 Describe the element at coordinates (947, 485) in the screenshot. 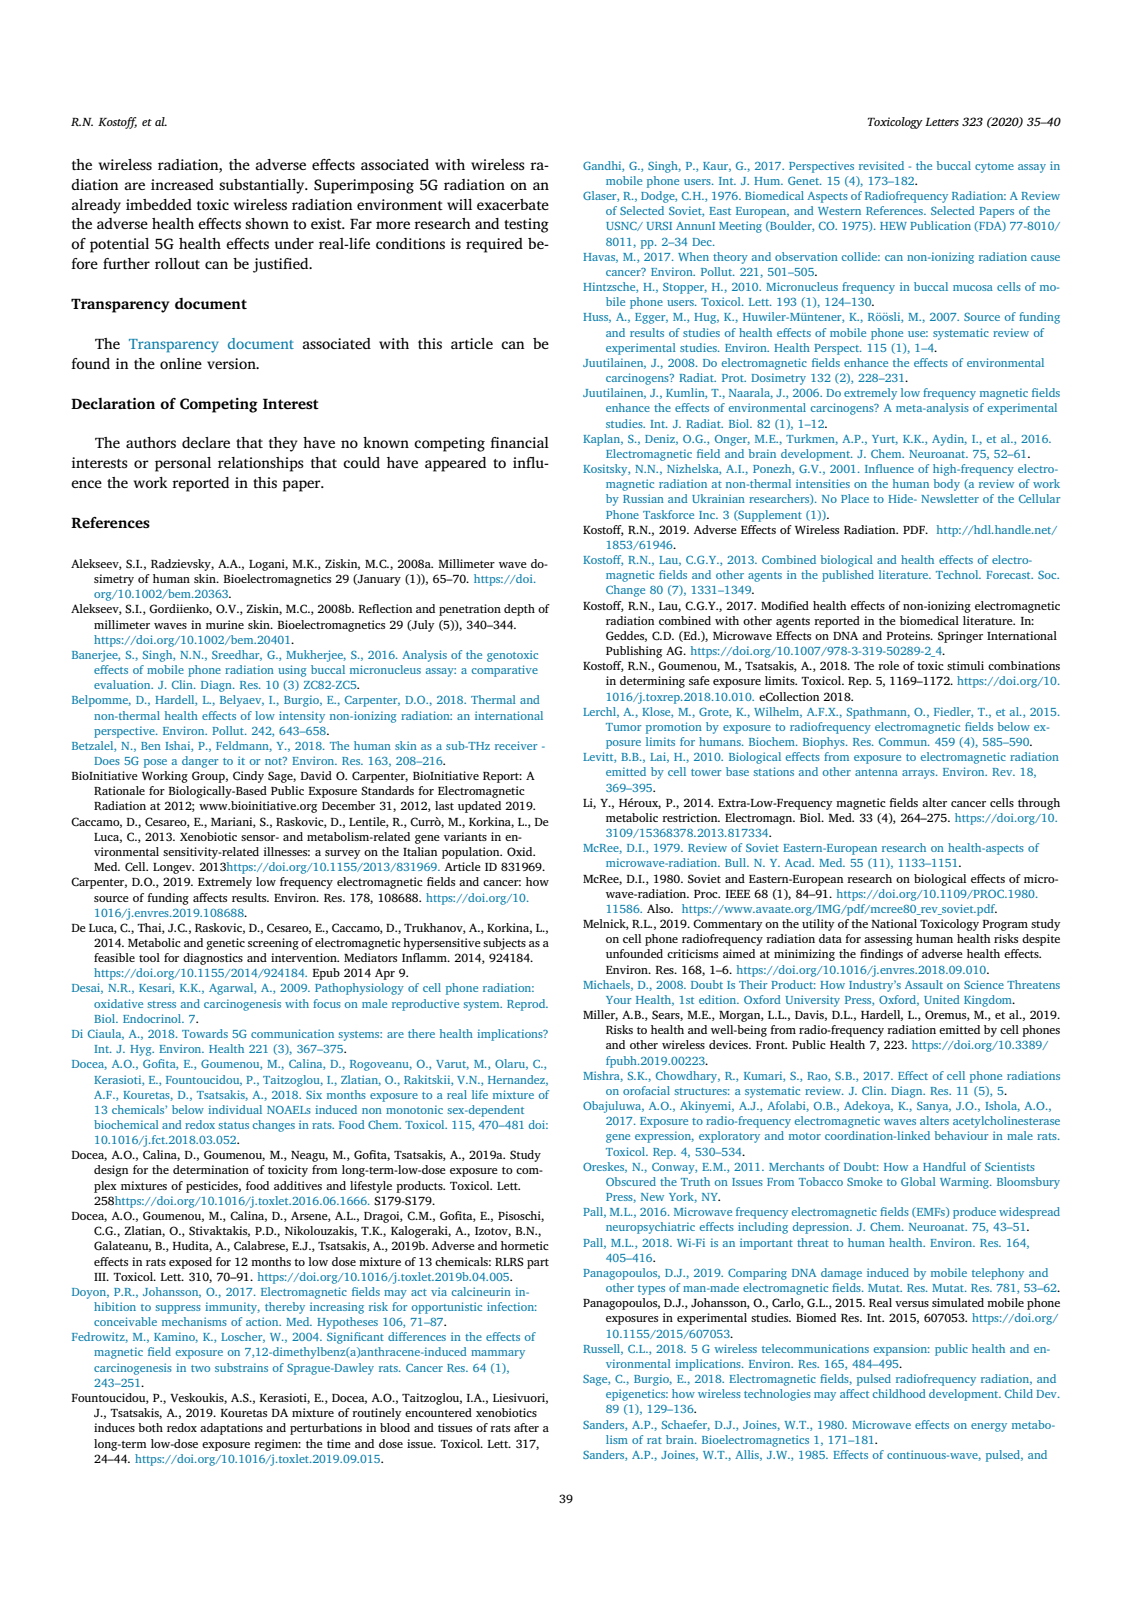

I see `body` at that location.
